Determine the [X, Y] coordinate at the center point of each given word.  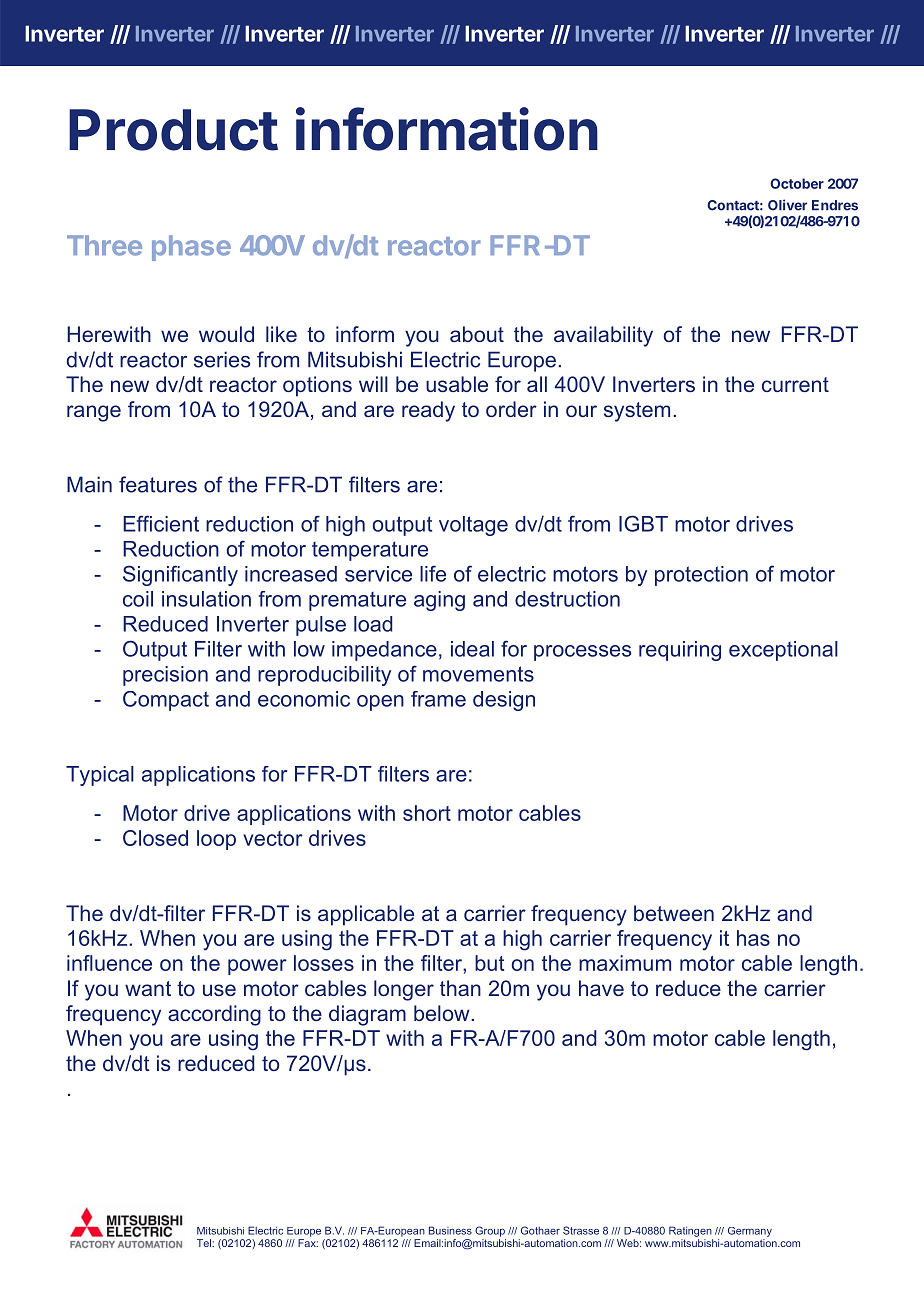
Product [173, 130]
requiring [680, 651]
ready [428, 411]
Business [450, 1230]
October [797, 183]
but [489, 963]
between [674, 913]
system [637, 412]
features [158, 484]
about [477, 334]
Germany [750, 1232]
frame [438, 699]
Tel [205, 1243]
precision [165, 676]
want [148, 988]
